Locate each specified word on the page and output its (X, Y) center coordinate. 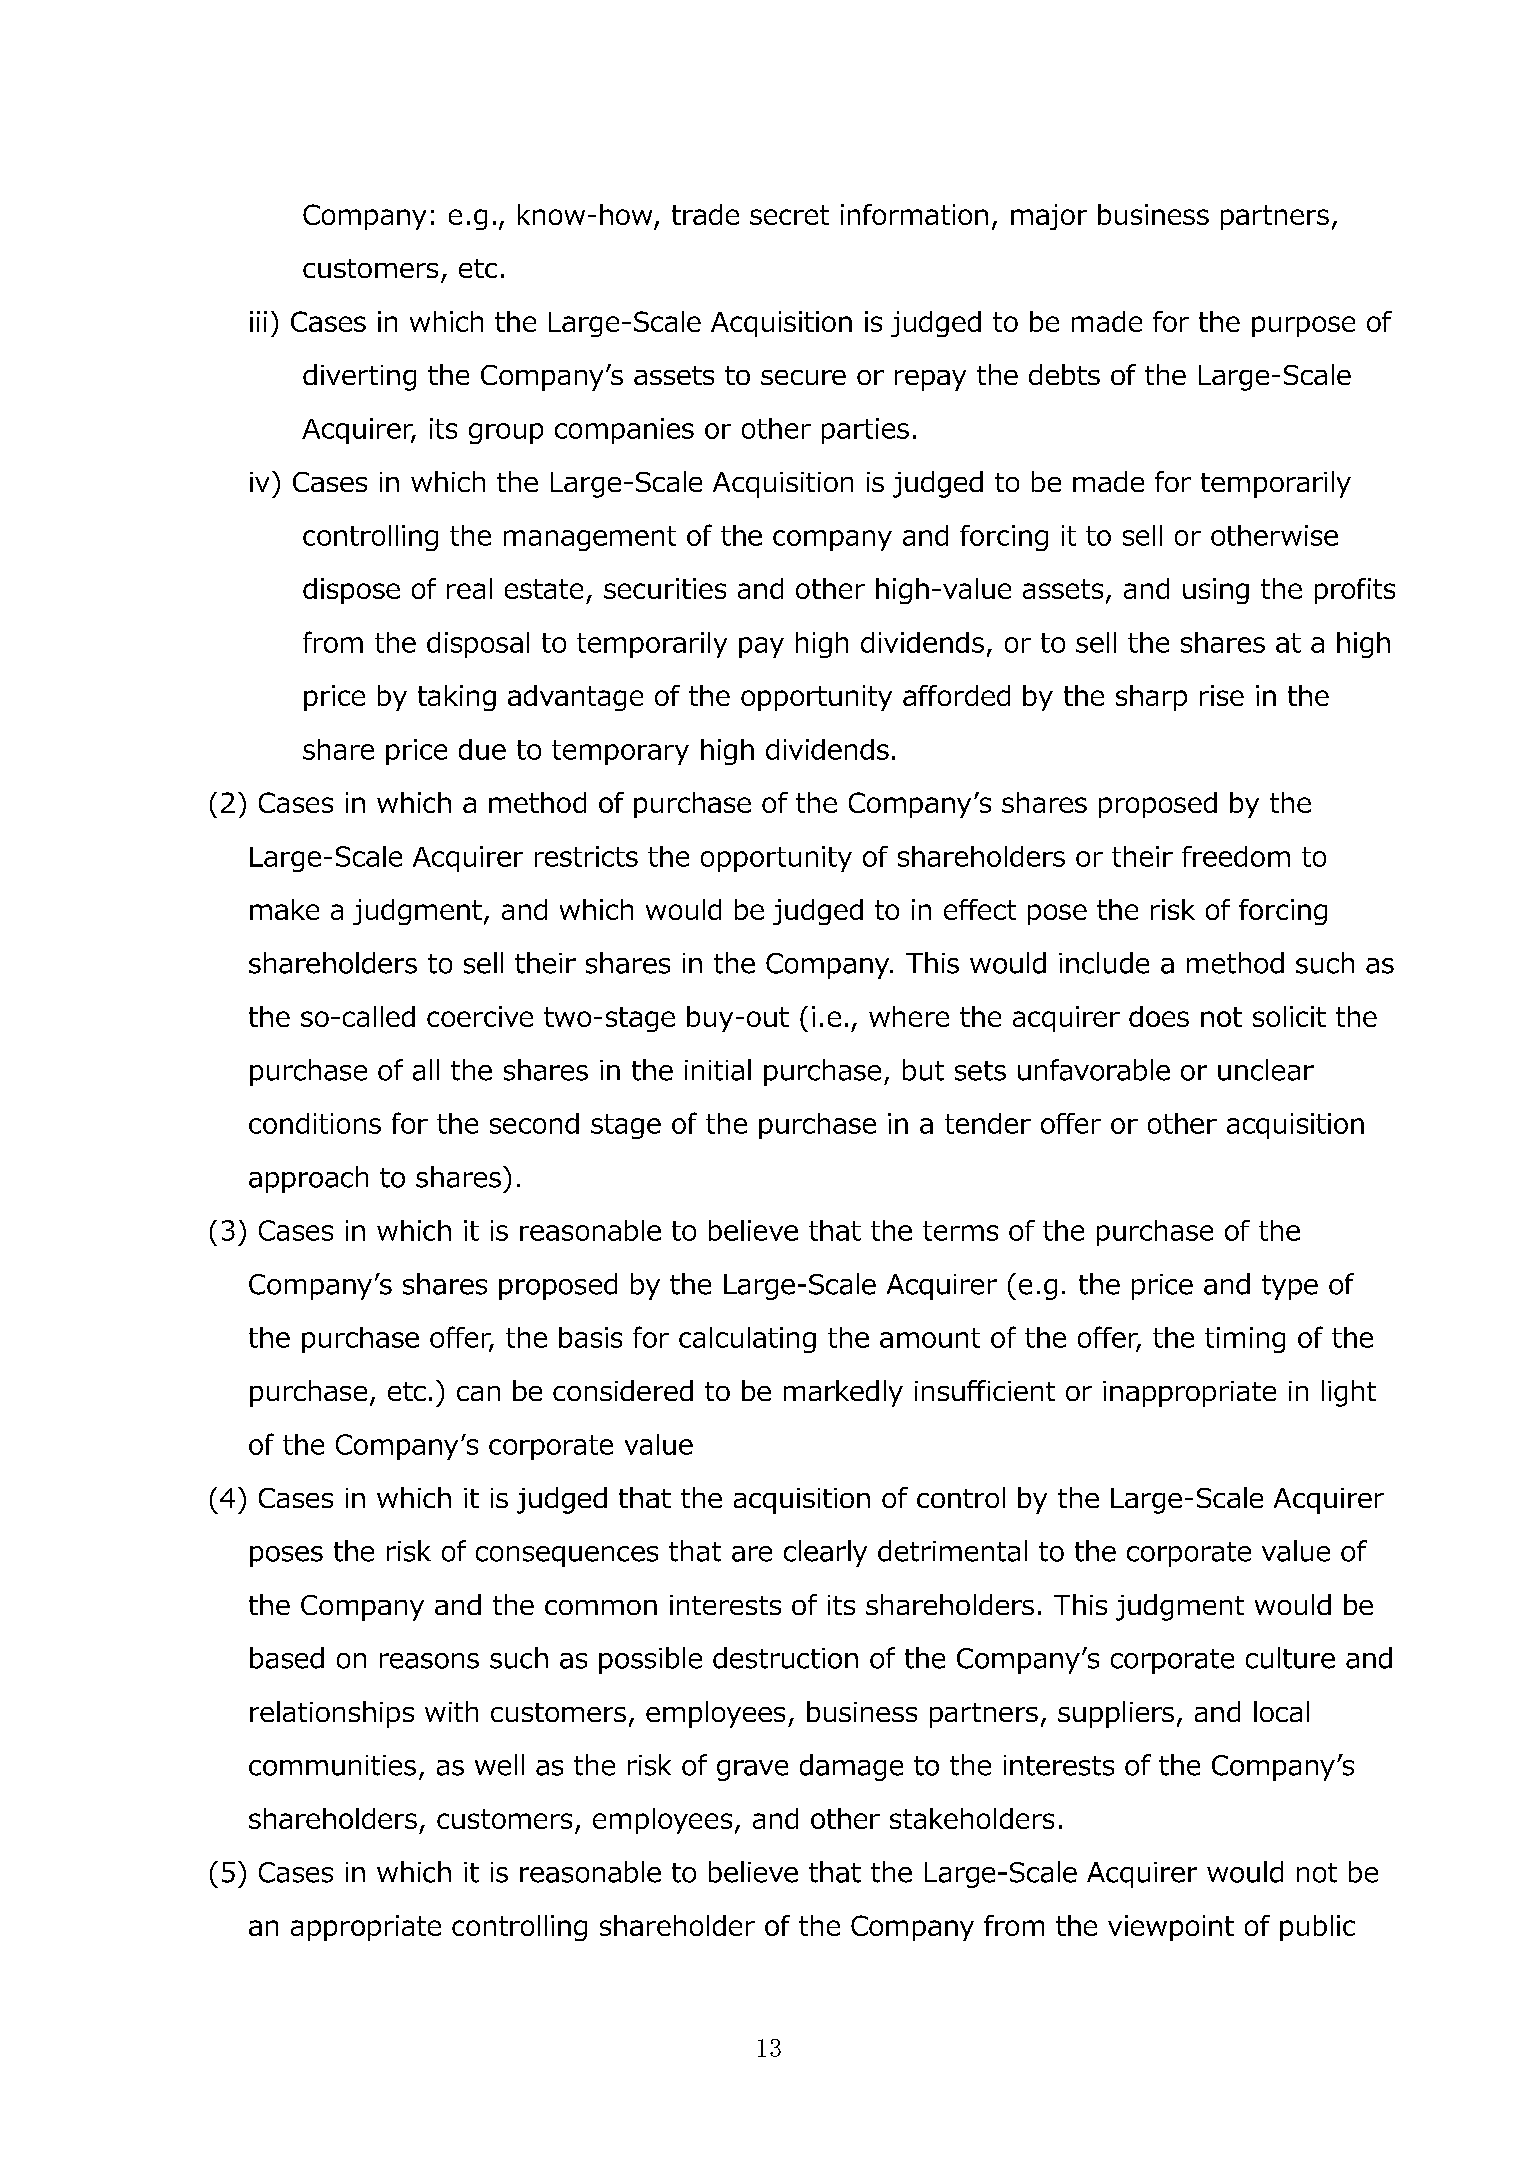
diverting (359, 377)
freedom (1236, 856)
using (1216, 591)
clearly (825, 1553)
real (469, 588)
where (909, 1016)
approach (308, 1179)
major (1049, 217)
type (1290, 1287)
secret (789, 215)
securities (665, 588)
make (284, 909)
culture (1290, 1658)
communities (332, 1765)
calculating (747, 1340)
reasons (429, 1661)
